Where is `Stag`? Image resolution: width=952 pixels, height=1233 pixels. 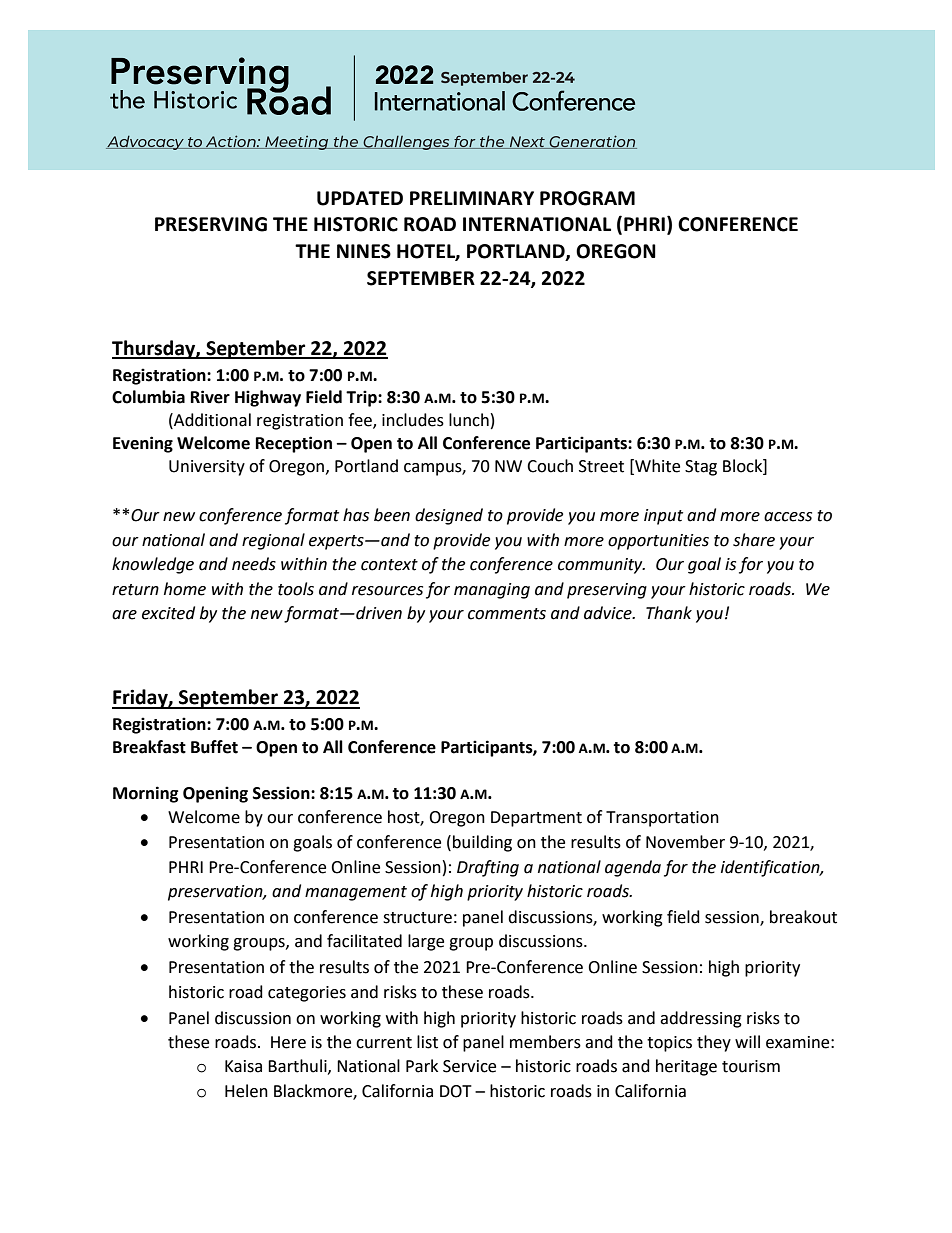
Stag is located at coordinates (701, 468).
